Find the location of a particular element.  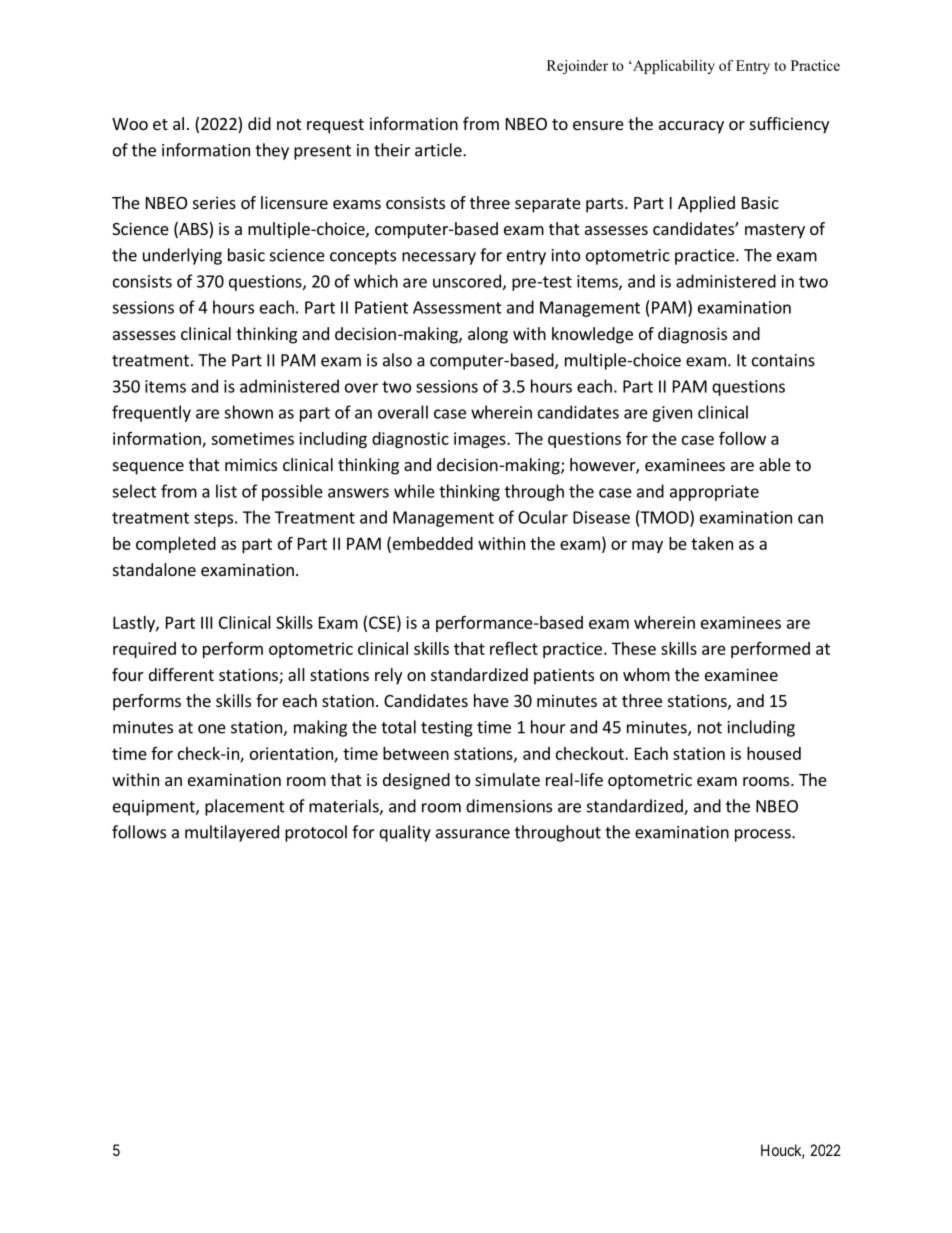

diagnosis is located at coordinates (692, 335).
